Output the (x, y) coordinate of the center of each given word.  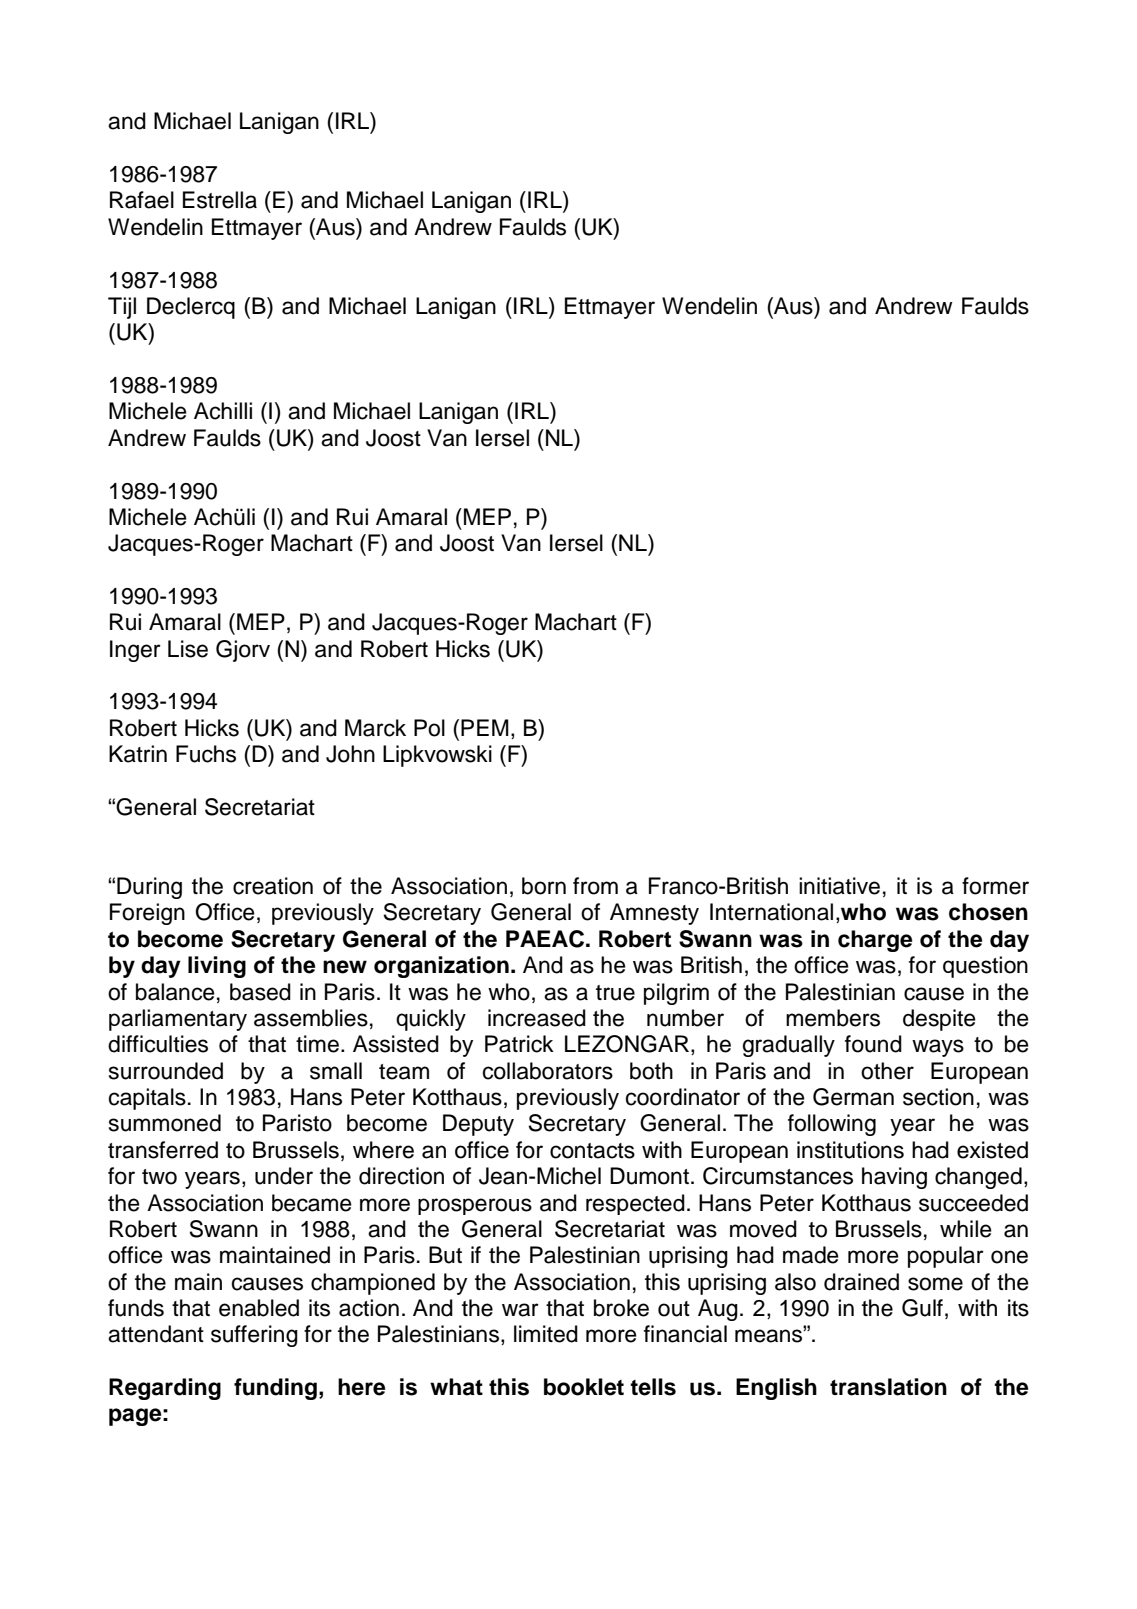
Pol (429, 728)
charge (875, 941)
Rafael (142, 200)
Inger (135, 651)
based (260, 992)
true (615, 993)
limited (546, 1334)
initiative (839, 886)
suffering (254, 1336)
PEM (485, 727)
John (350, 754)
